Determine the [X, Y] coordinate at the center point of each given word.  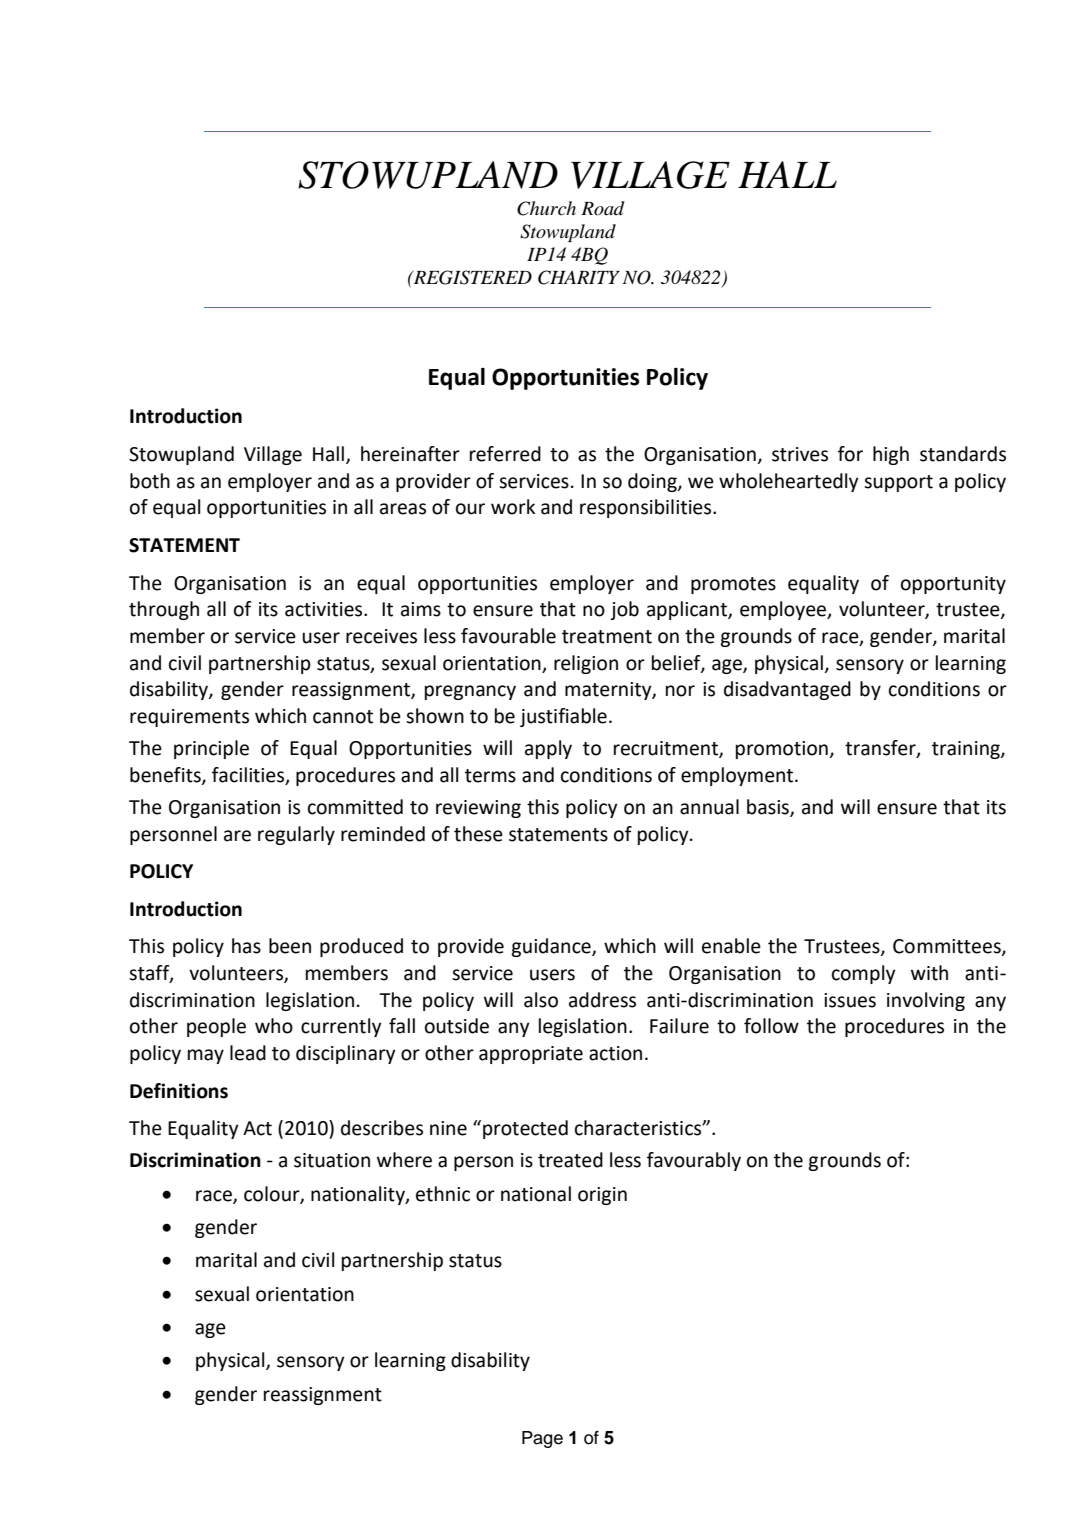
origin [602, 1196]
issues [850, 1000]
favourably [694, 1161]
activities [325, 609]
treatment [607, 637]
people [216, 1027]
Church [546, 208]
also [541, 1000]
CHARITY [579, 277]
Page [542, 1439]
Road [603, 208]
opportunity [953, 585]
